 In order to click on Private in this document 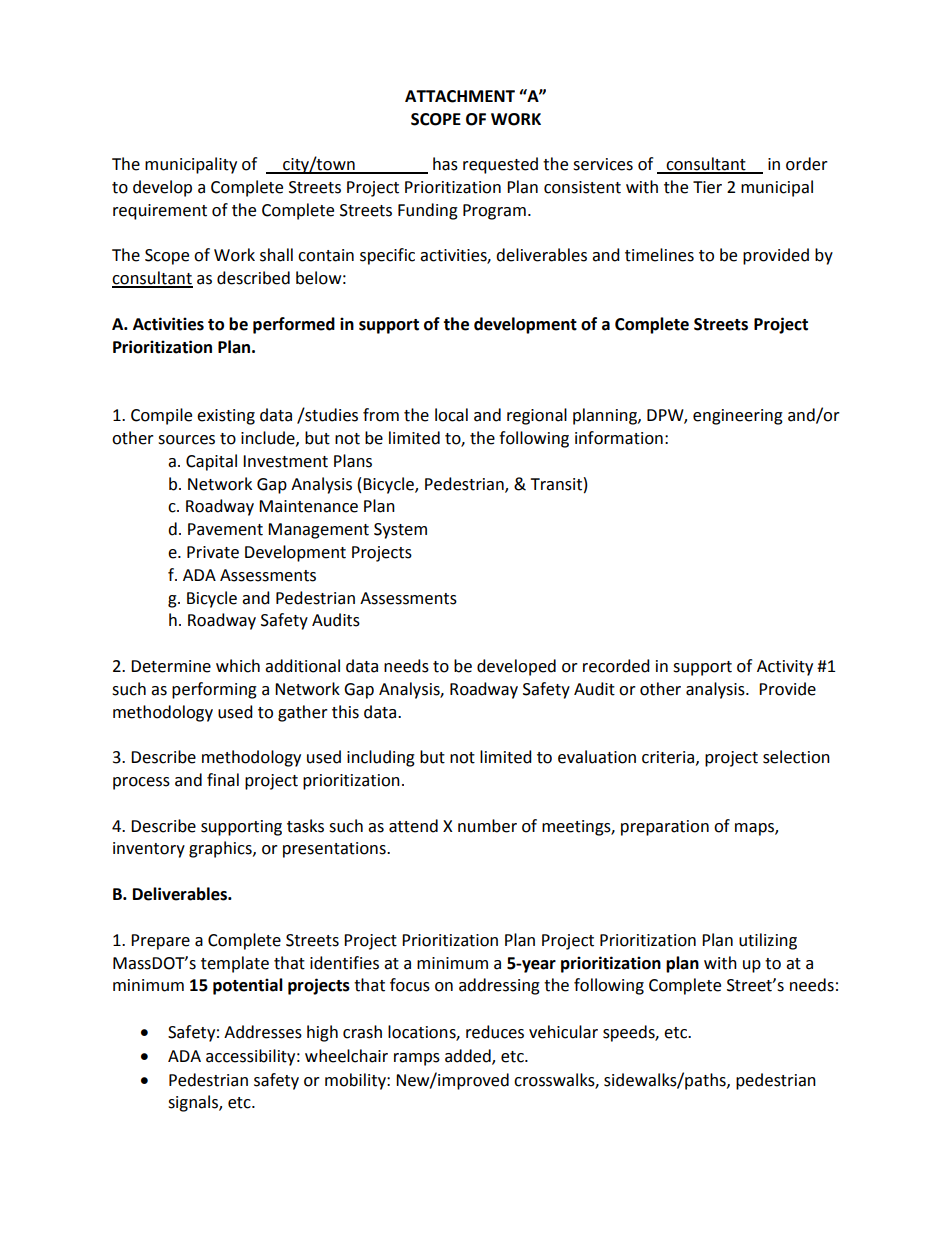, I will do `click(213, 552)`.
